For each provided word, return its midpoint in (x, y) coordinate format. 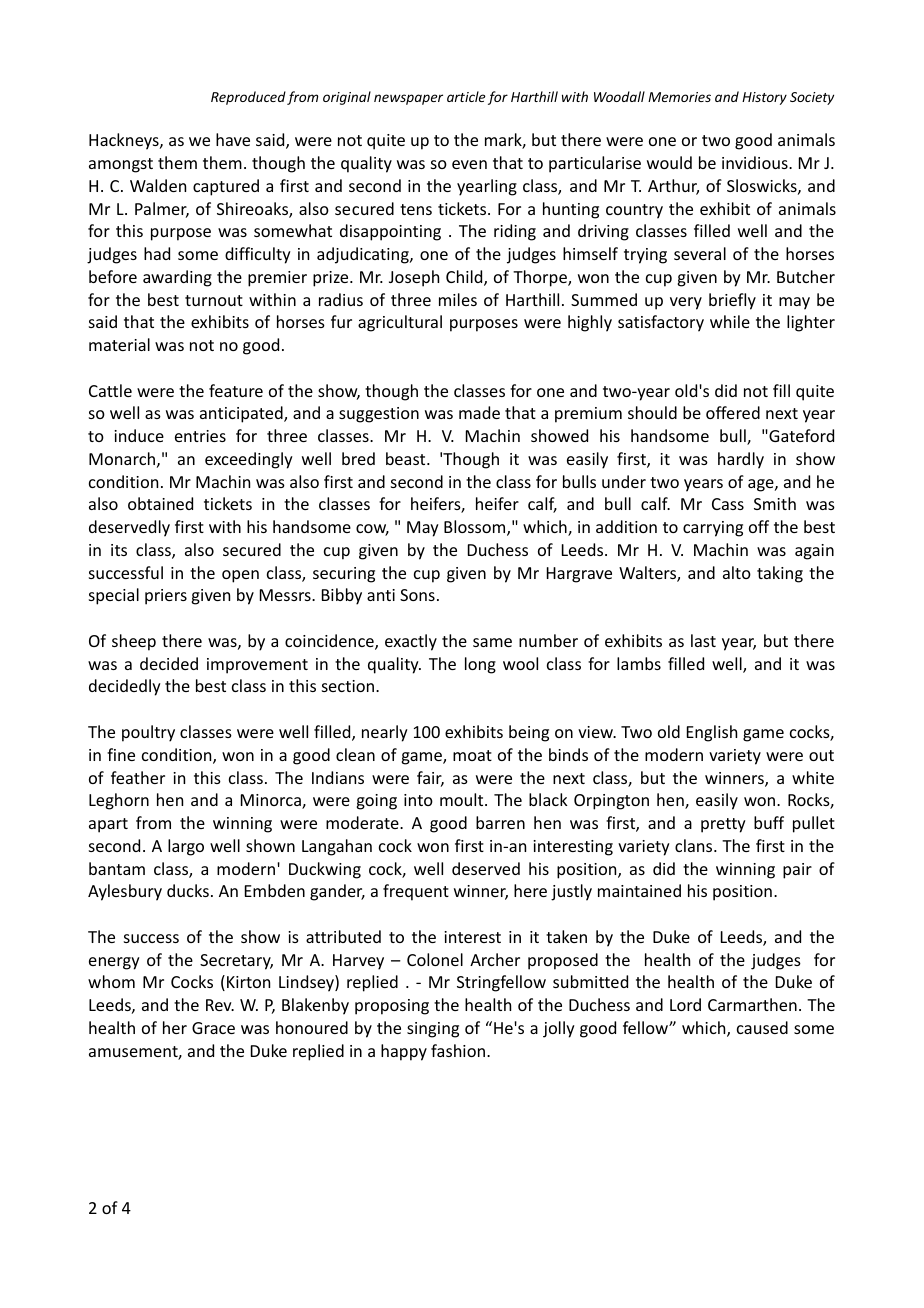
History (764, 98)
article (466, 96)
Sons (417, 595)
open (240, 576)
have (233, 139)
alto (737, 572)
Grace (213, 1028)
